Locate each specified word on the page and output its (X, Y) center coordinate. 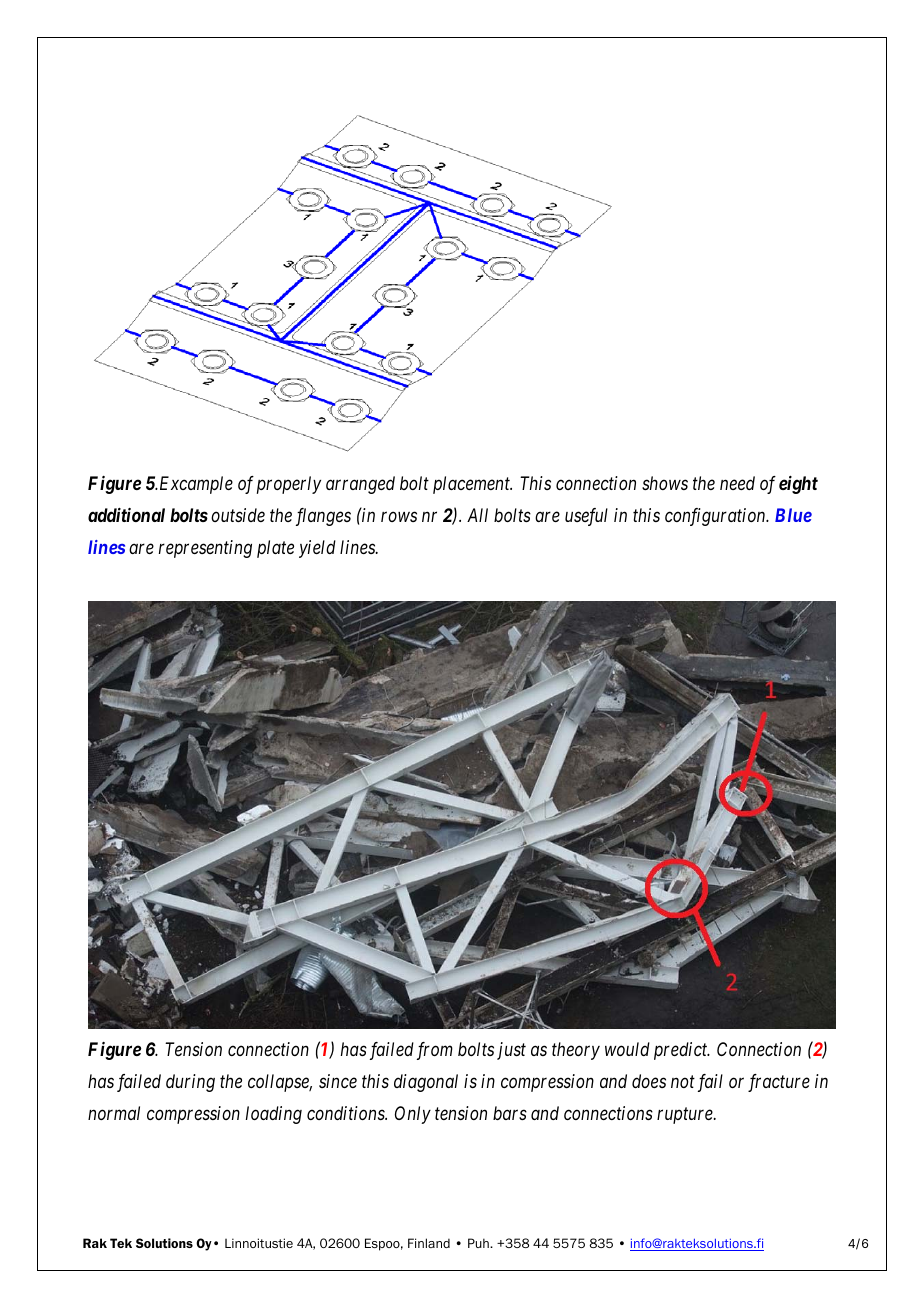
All (477, 515)
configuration (716, 517)
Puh (479, 1243)
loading (274, 1115)
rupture (686, 1116)
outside (238, 515)
